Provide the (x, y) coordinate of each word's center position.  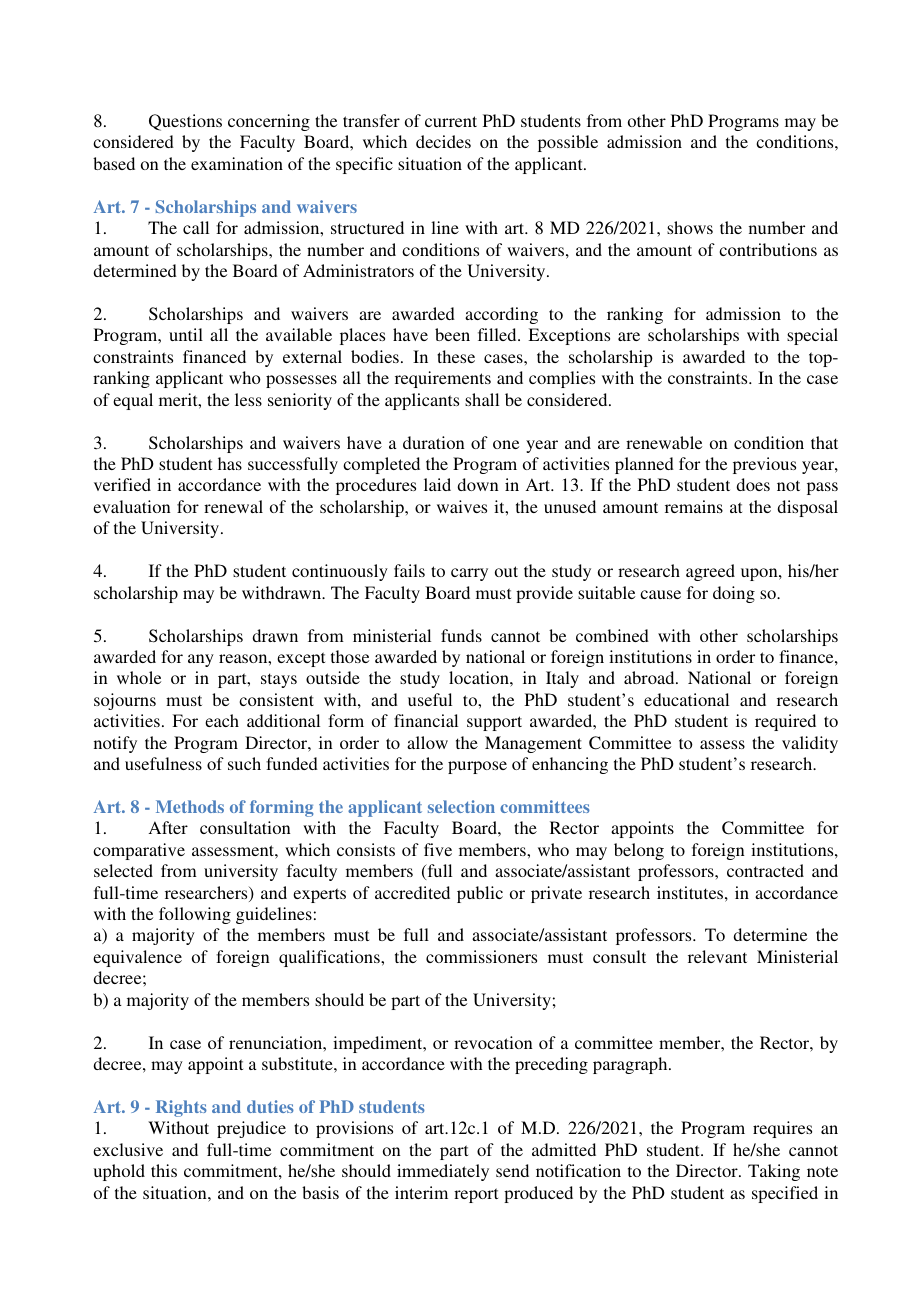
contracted (765, 870)
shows (690, 227)
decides (443, 141)
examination (237, 163)
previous (764, 465)
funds (461, 635)
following (195, 915)
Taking (774, 1172)
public (480, 894)
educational (686, 699)
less (248, 399)
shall (482, 399)
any (201, 660)
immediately (443, 1172)
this (164, 1170)
